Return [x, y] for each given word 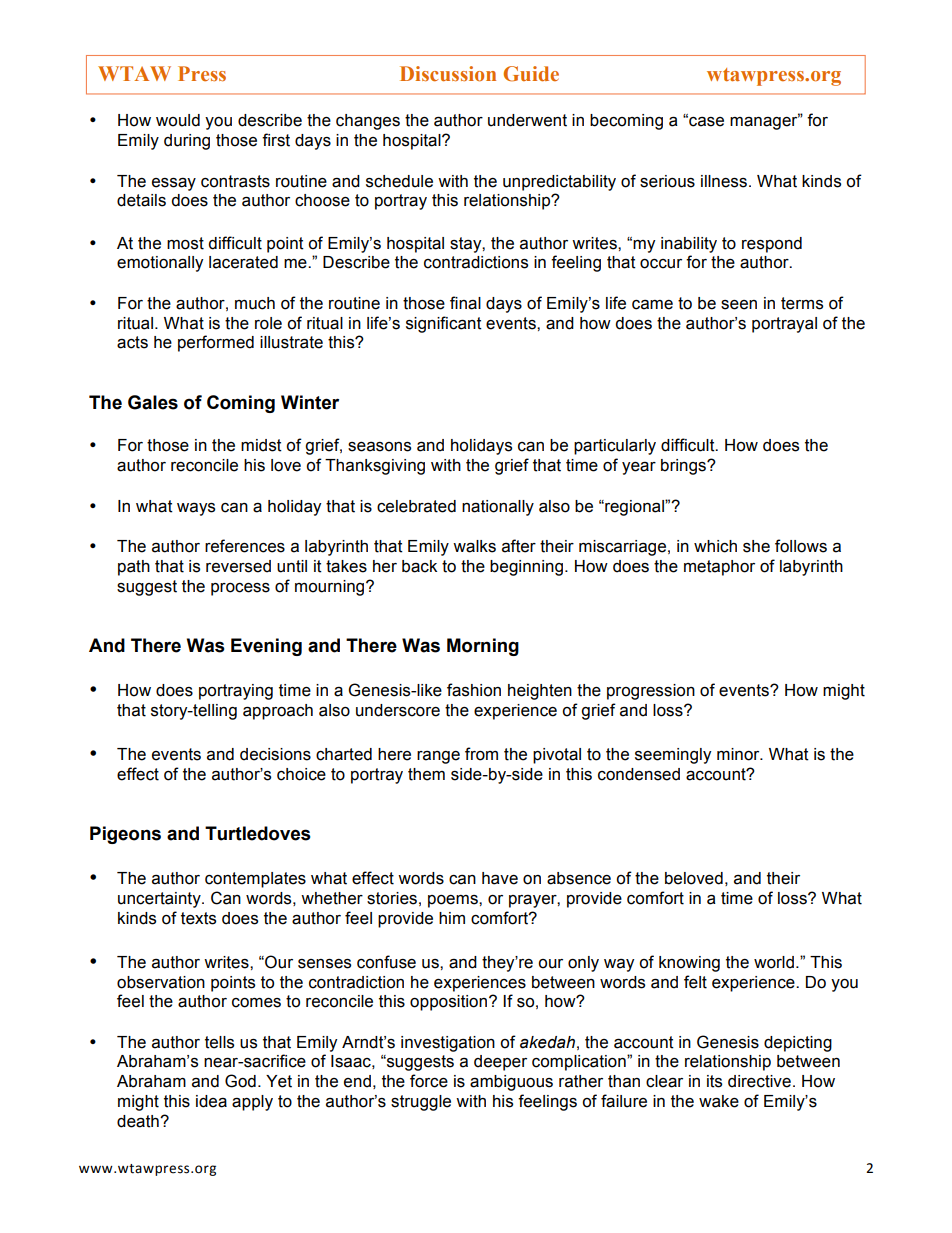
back [419, 566]
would [178, 120]
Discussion [448, 74]
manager [765, 122]
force [429, 1081]
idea [211, 1101]
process [240, 589]
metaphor [719, 568]
